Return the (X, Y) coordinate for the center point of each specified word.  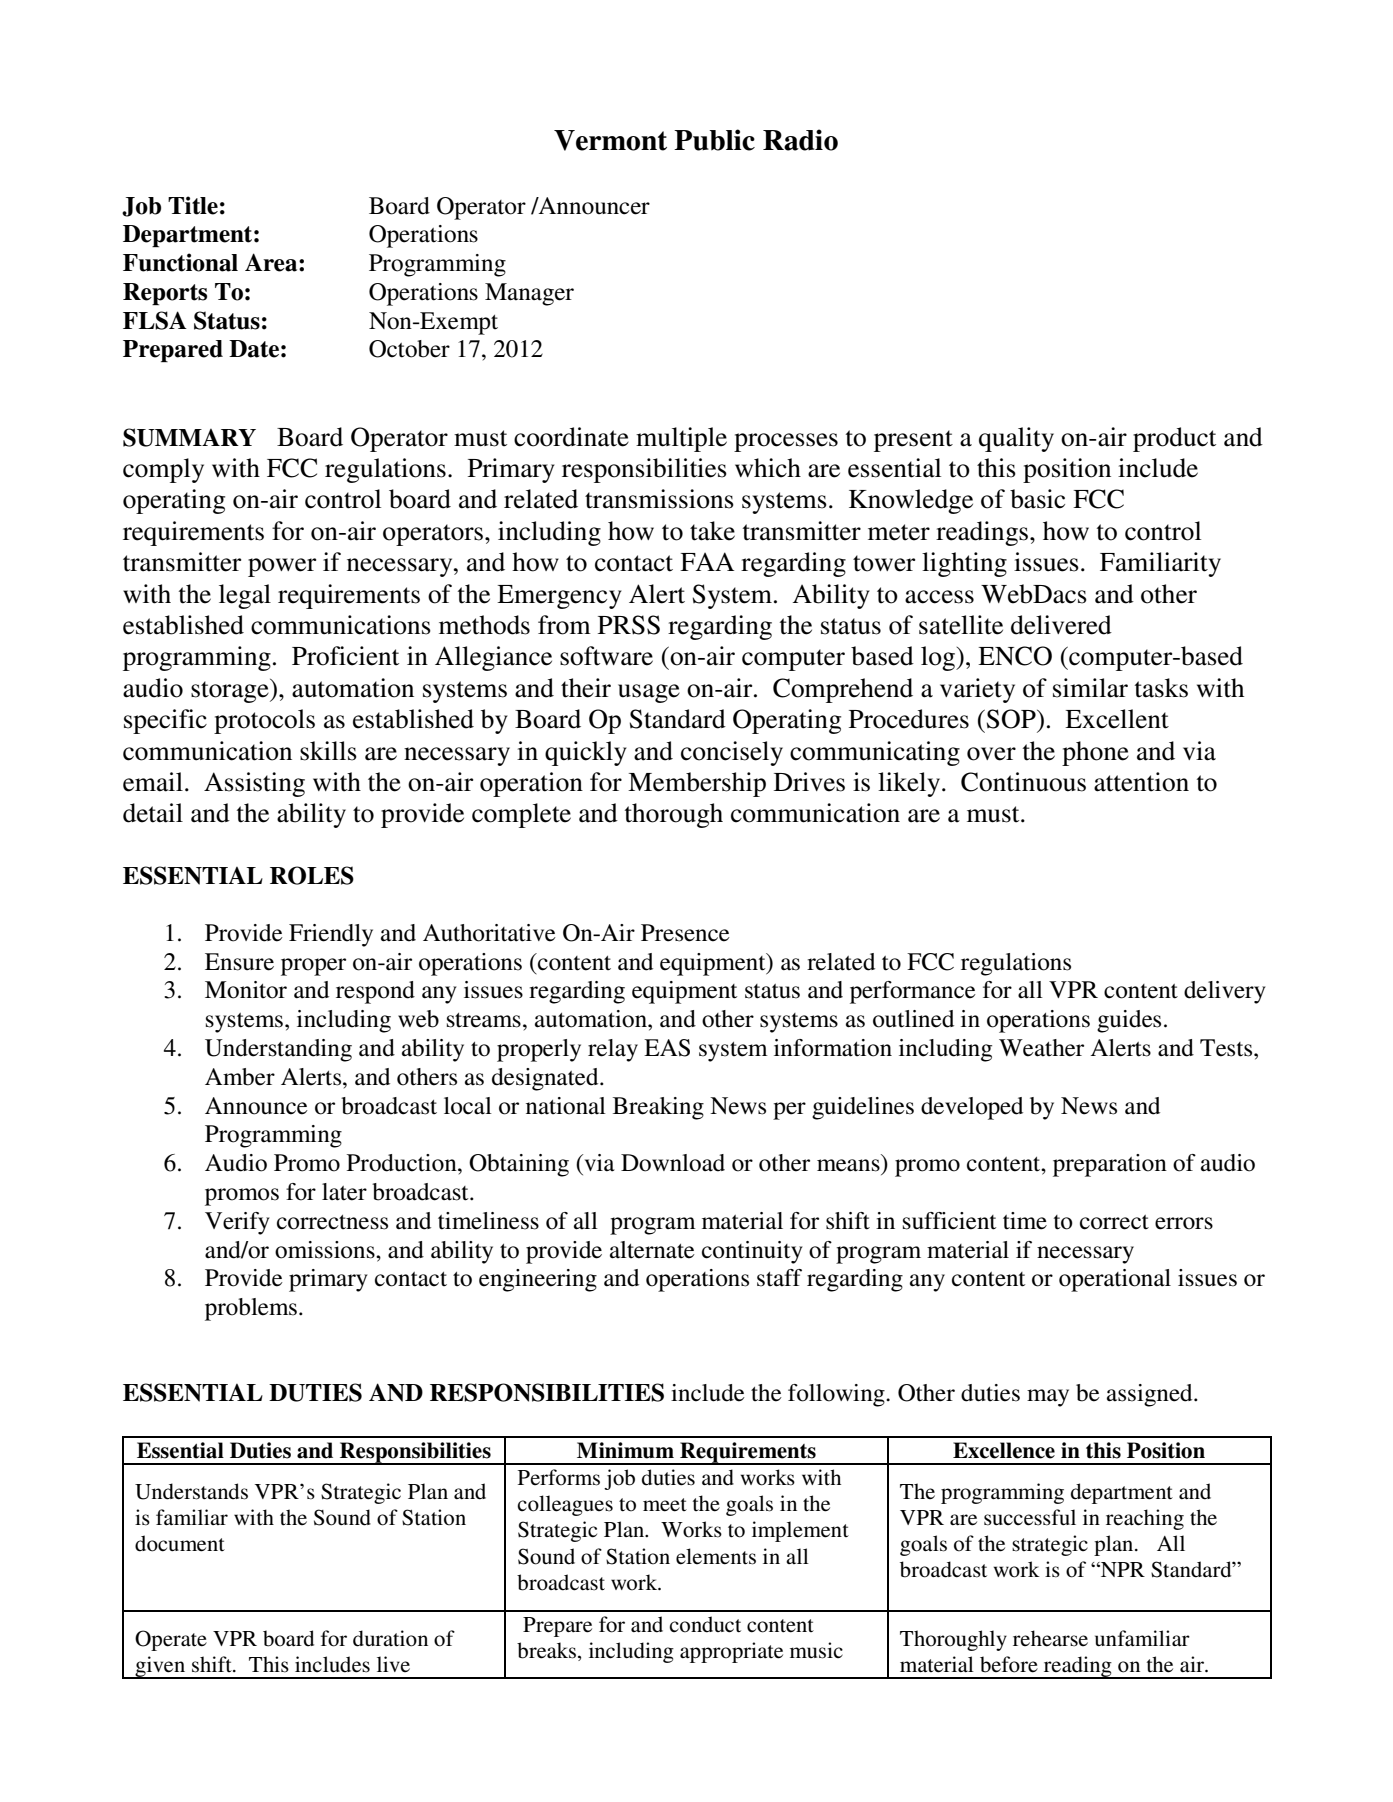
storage (231, 691)
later (344, 1192)
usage (649, 693)
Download (673, 1163)
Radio (800, 140)
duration (390, 1638)
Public (714, 140)
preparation (1110, 1165)
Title (193, 205)
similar (1090, 688)
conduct (705, 1624)
